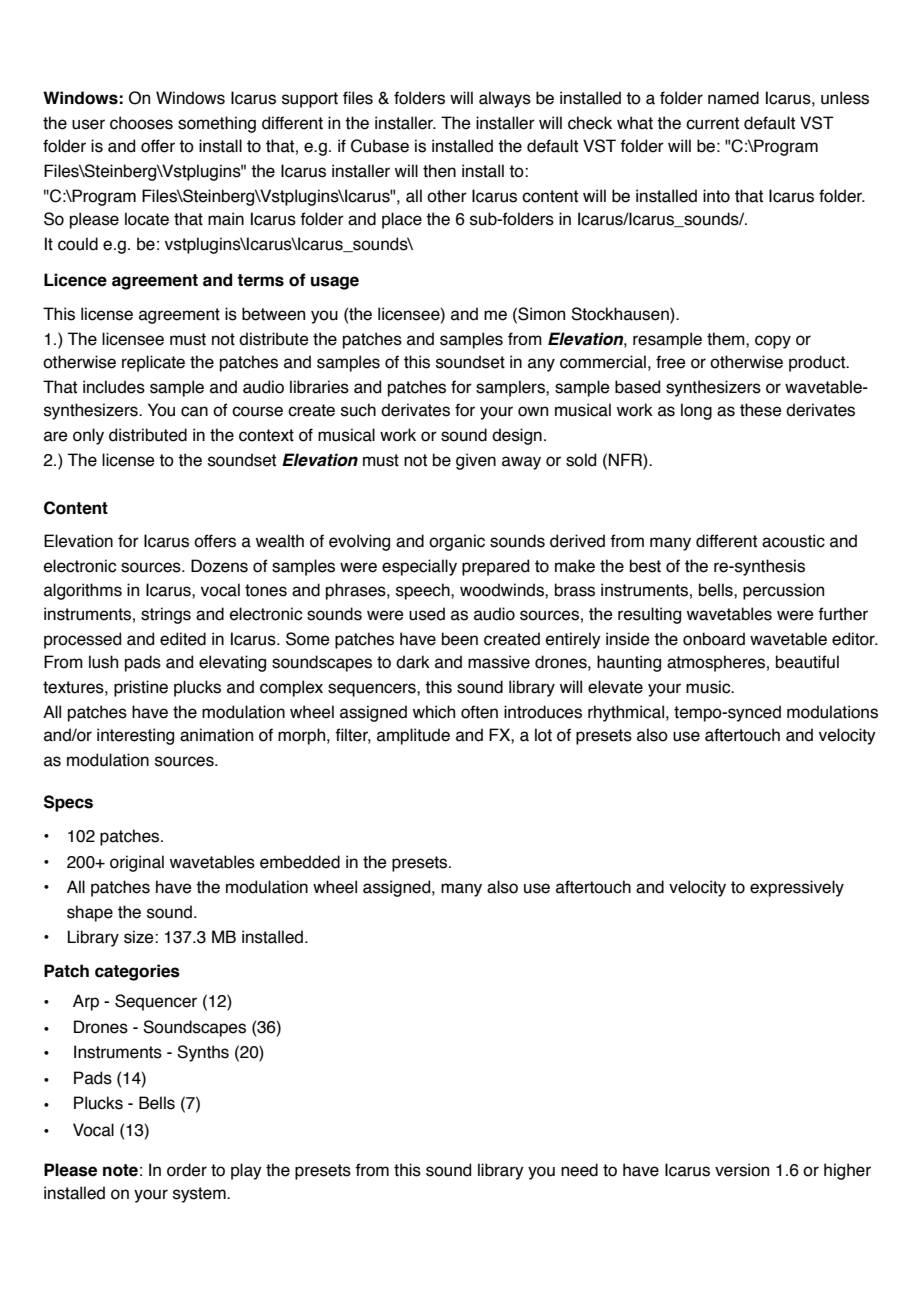 Image resolution: width=924 pixels, height=1308 pixels. What do you see at coordinates (439, 171) in the document?
I see `then` at bounding box center [439, 171].
